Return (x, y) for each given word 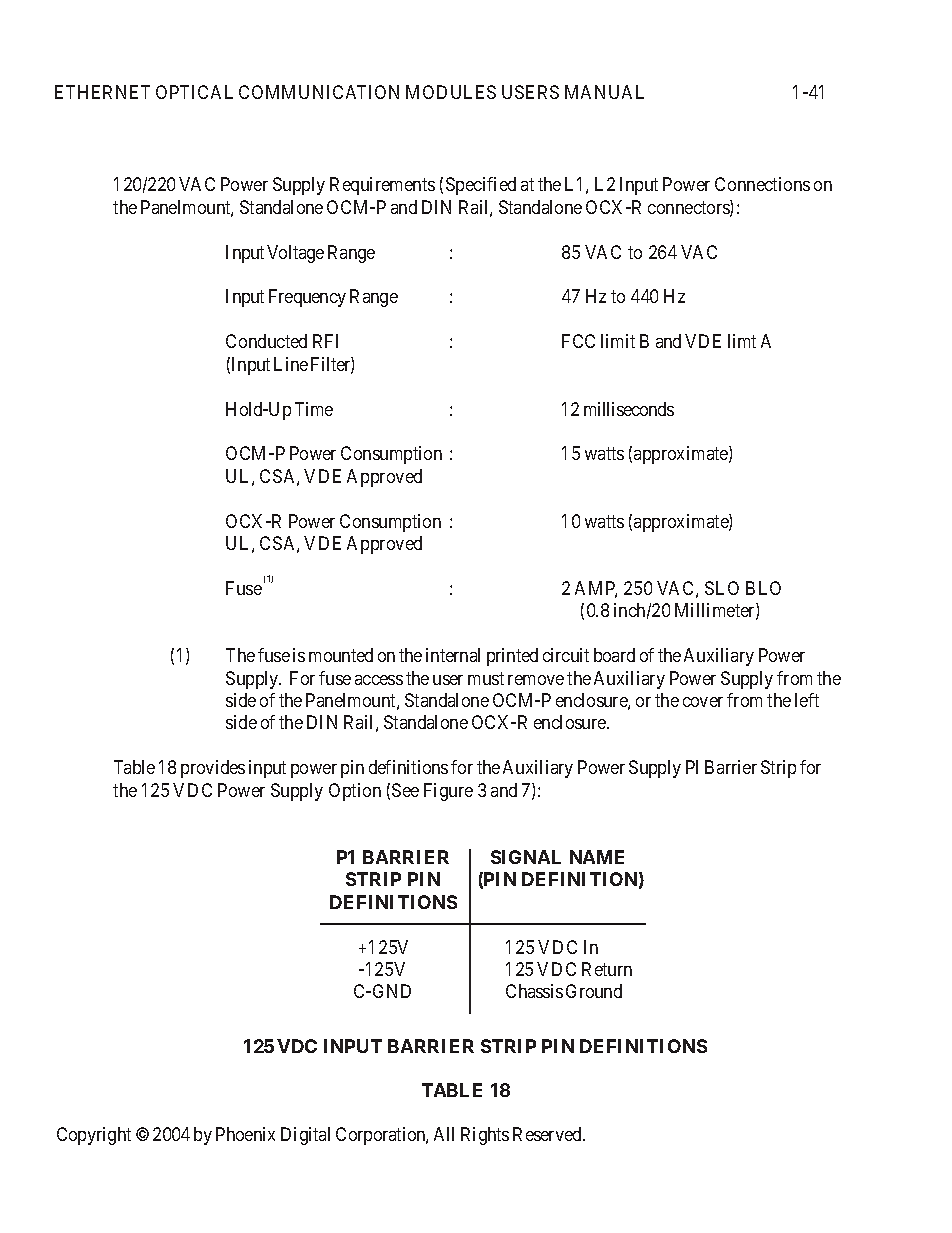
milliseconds (629, 409)
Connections (762, 184)
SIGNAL (526, 857)
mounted (341, 655)
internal (453, 655)
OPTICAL (194, 92)
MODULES (451, 92)
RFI (325, 341)
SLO (722, 588)
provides (213, 769)
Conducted (266, 341)
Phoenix (245, 1134)
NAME (597, 857)
